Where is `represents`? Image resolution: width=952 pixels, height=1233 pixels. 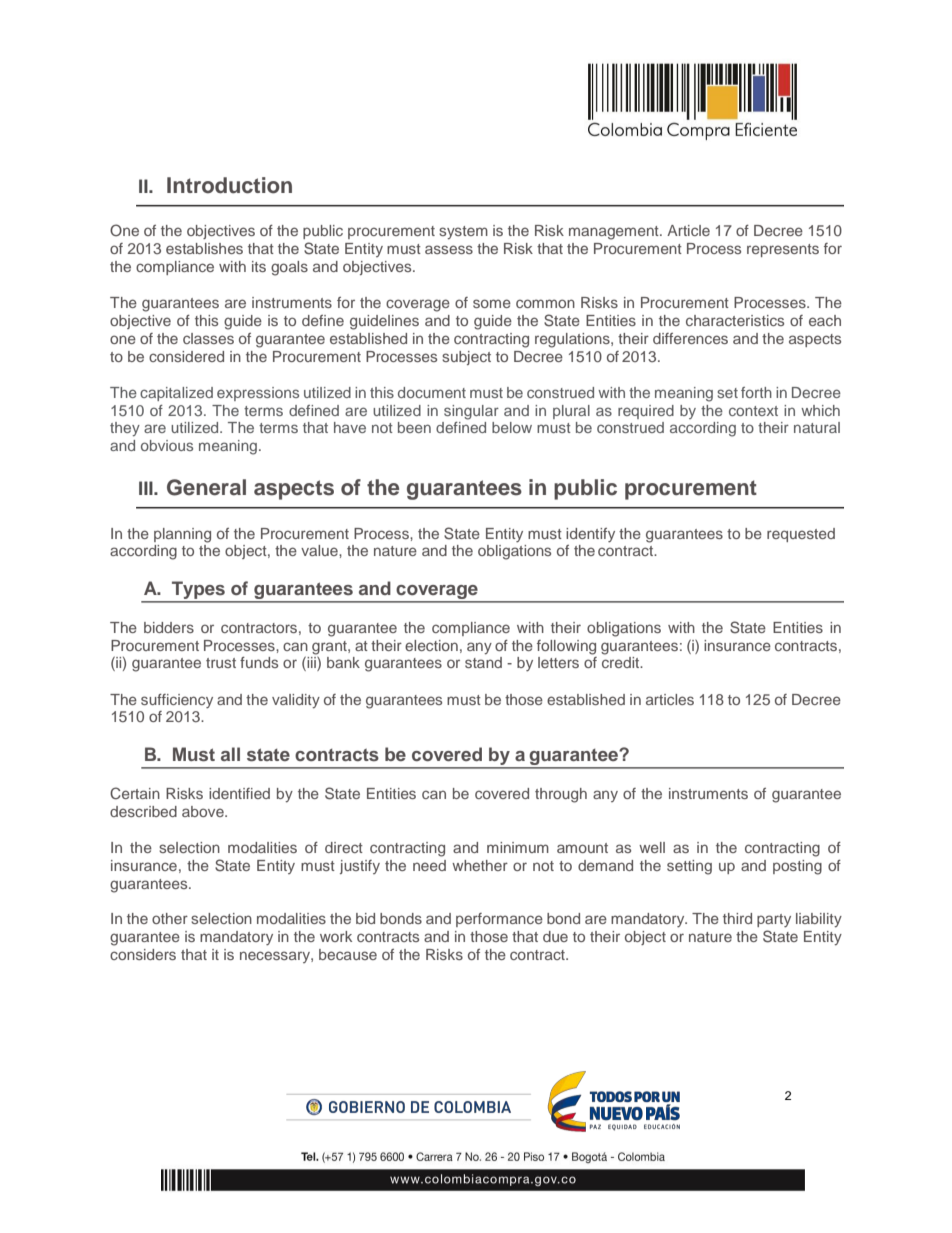 represents is located at coordinates (783, 250).
